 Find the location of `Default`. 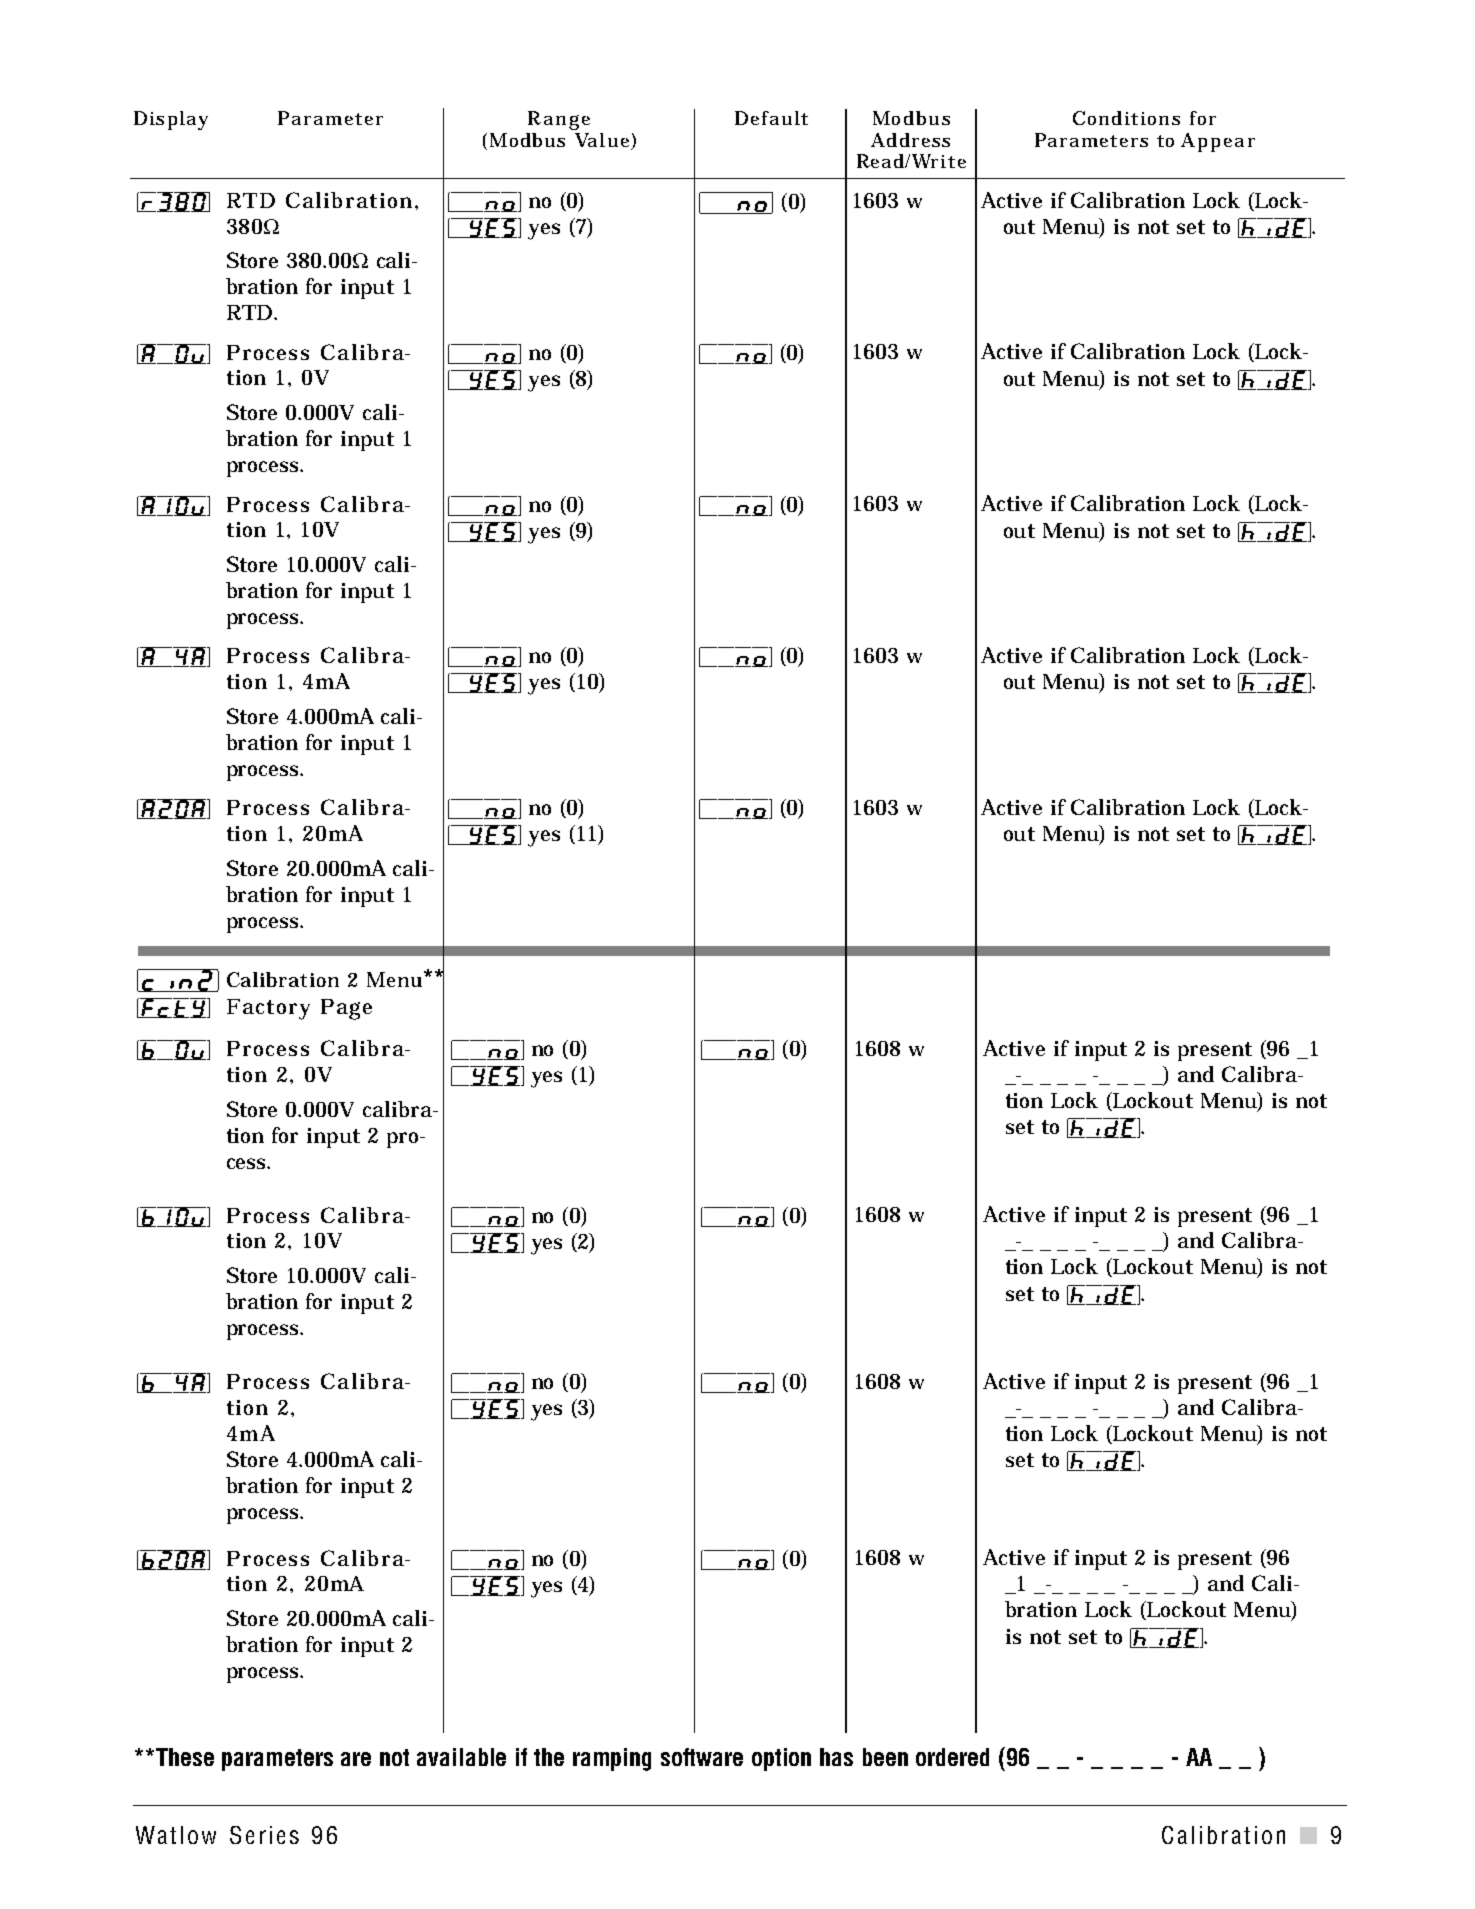

Default is located at coordinates (771, 118).
